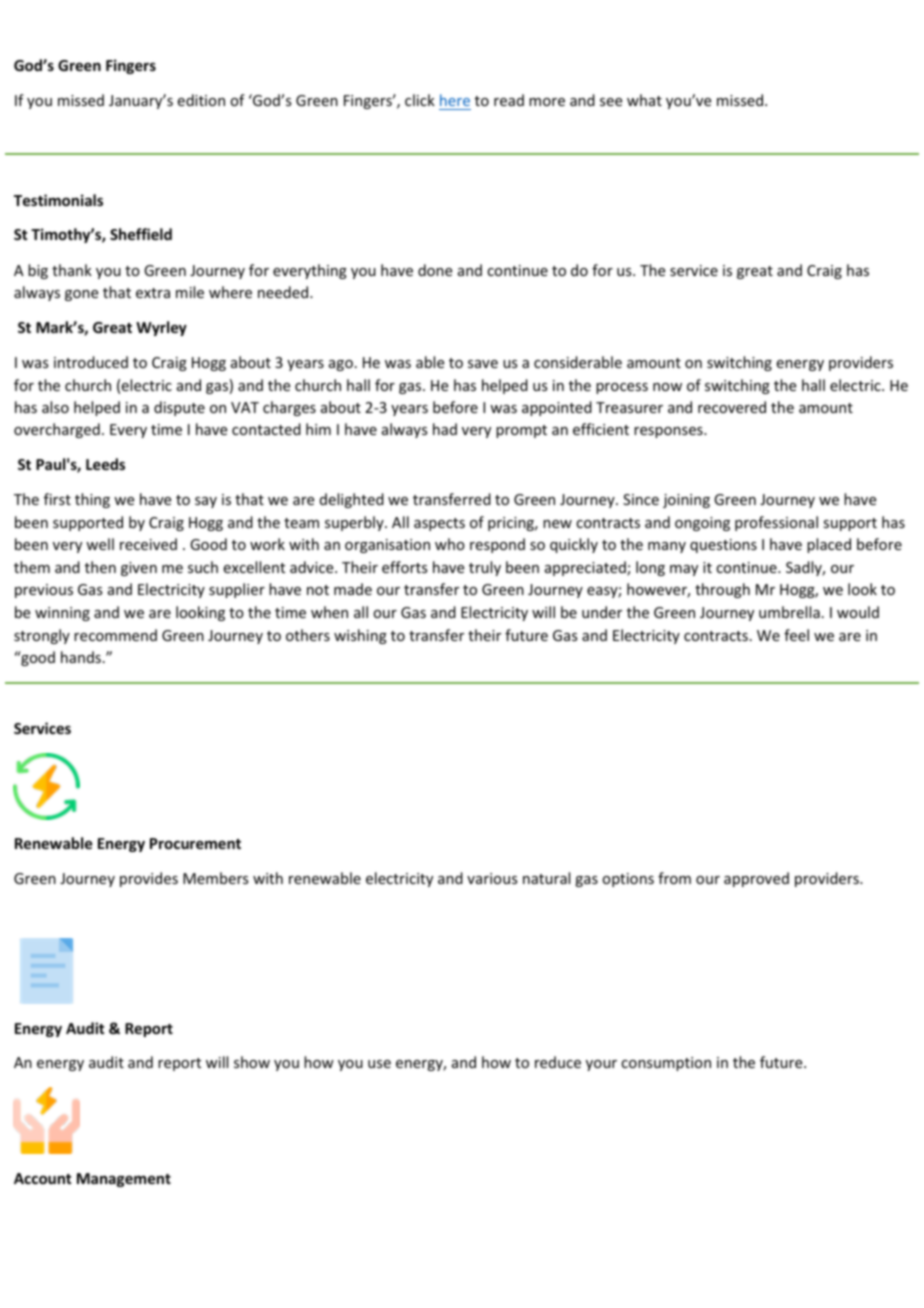 The width and height of the screenshot is (924, 1308). Describe the element at coordinates (732, 407) in the screenshot. I see `recovered` at that location.
